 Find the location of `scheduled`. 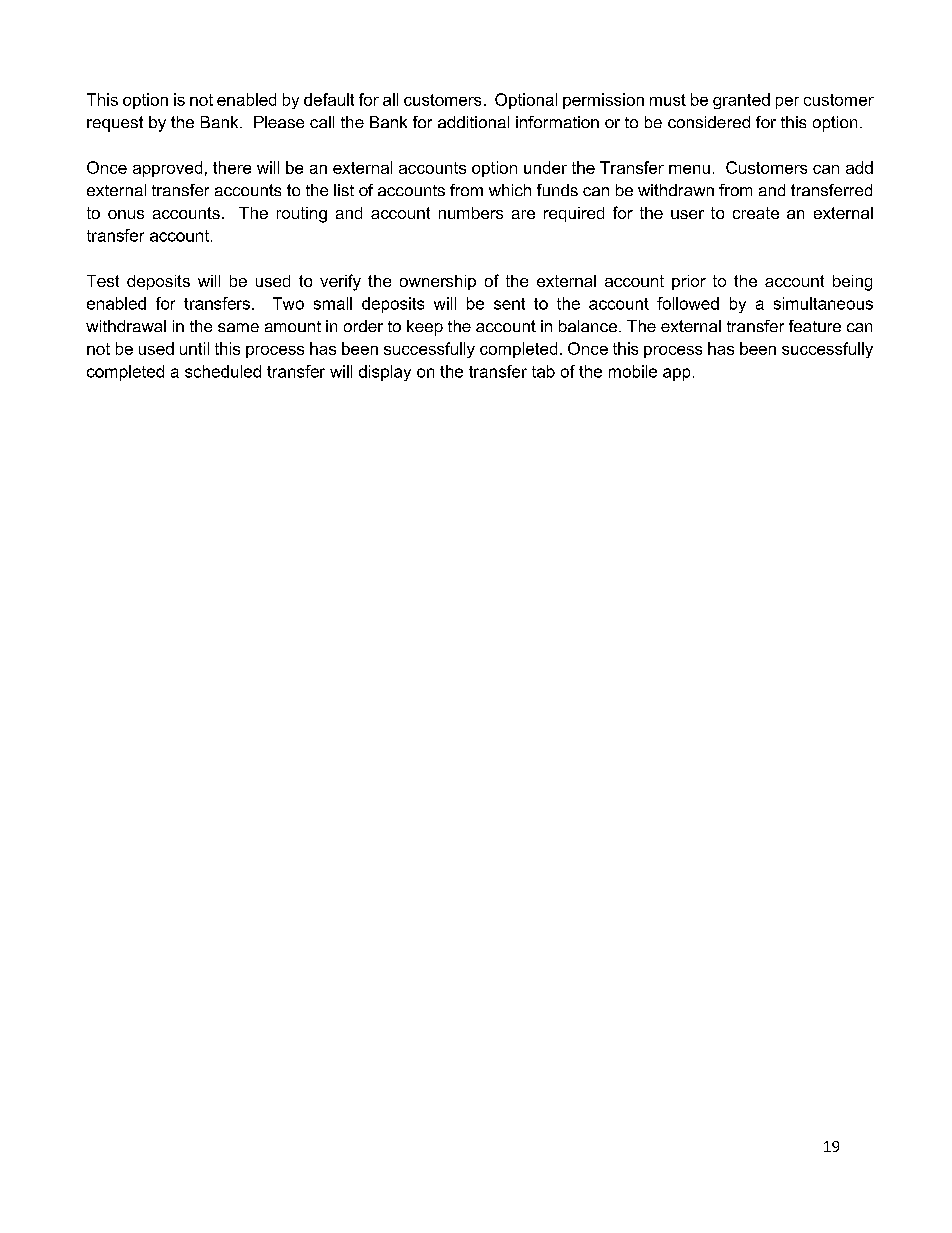

scheduled is located at coordinates (223, 371).
